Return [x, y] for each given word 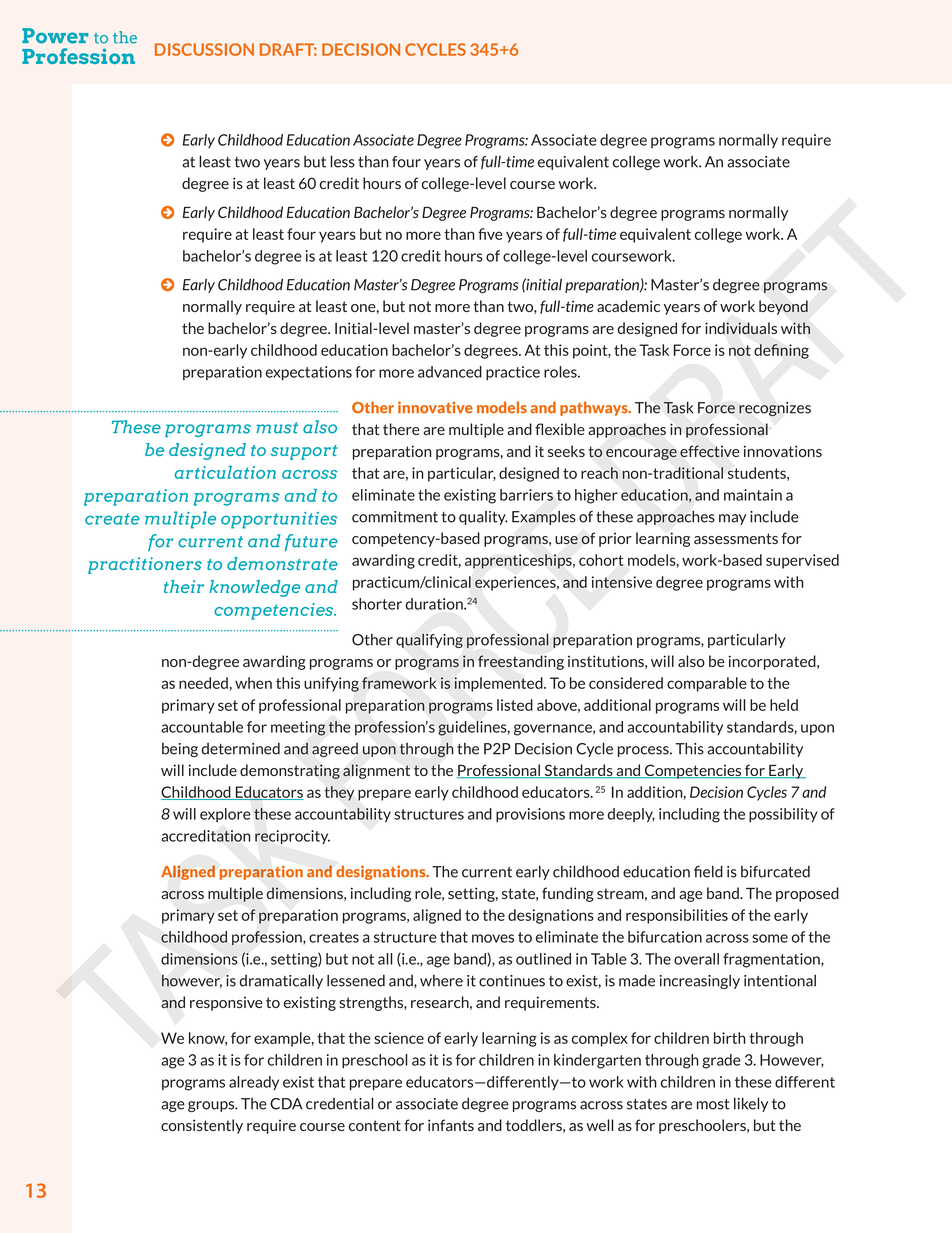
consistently [202, 1126]
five [490, 234]
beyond [783, 307]
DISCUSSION [204, 49]
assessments [736, 538]
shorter [377, 604]
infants [451, 1125]
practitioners [145, 565]
